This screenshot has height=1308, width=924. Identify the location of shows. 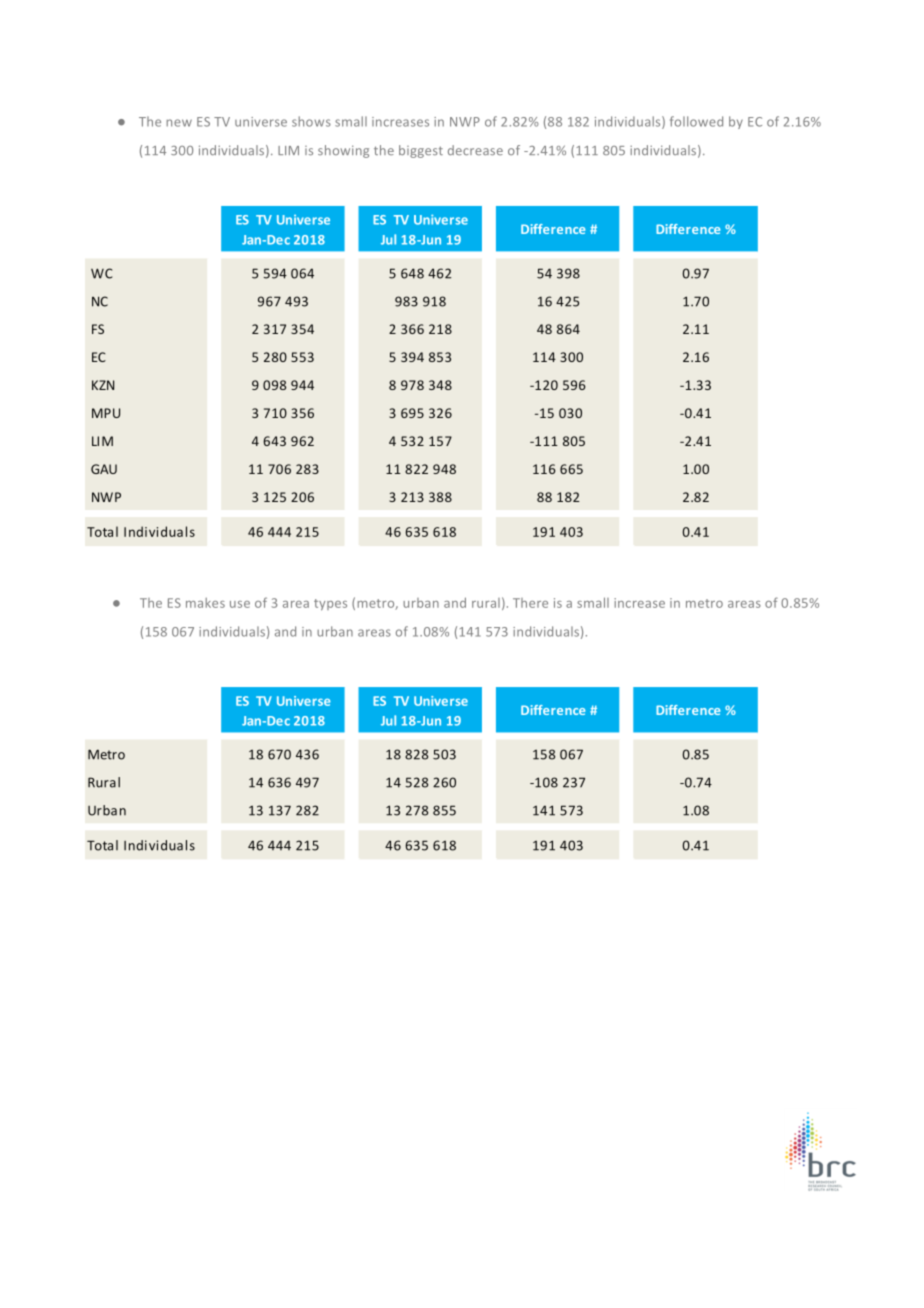
(311, 121).
